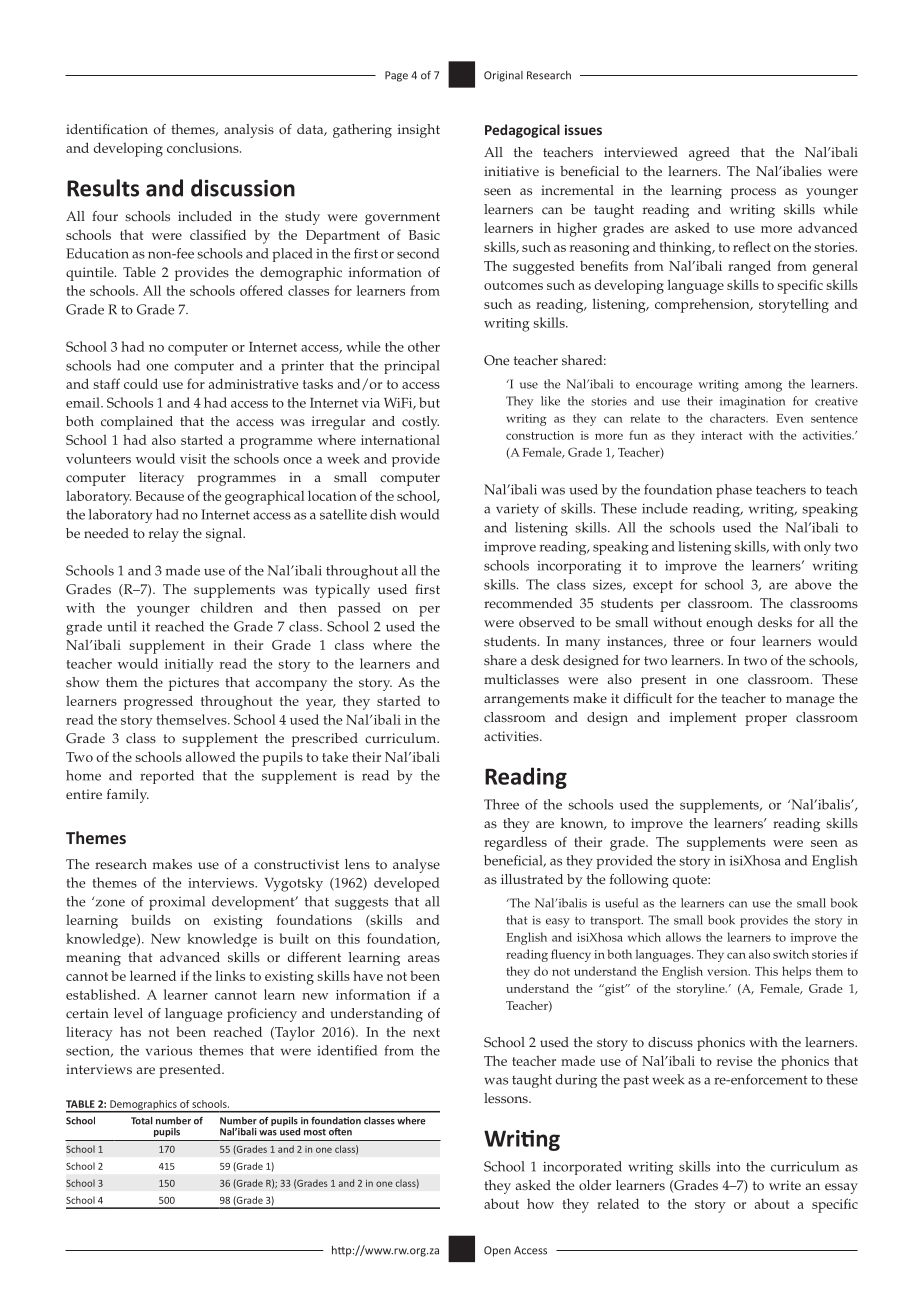 The height and width of the document is (1308, 924). What do you see at coordinates (429, 402) in the document?
I see `but` at bounding box center [429, 402].
